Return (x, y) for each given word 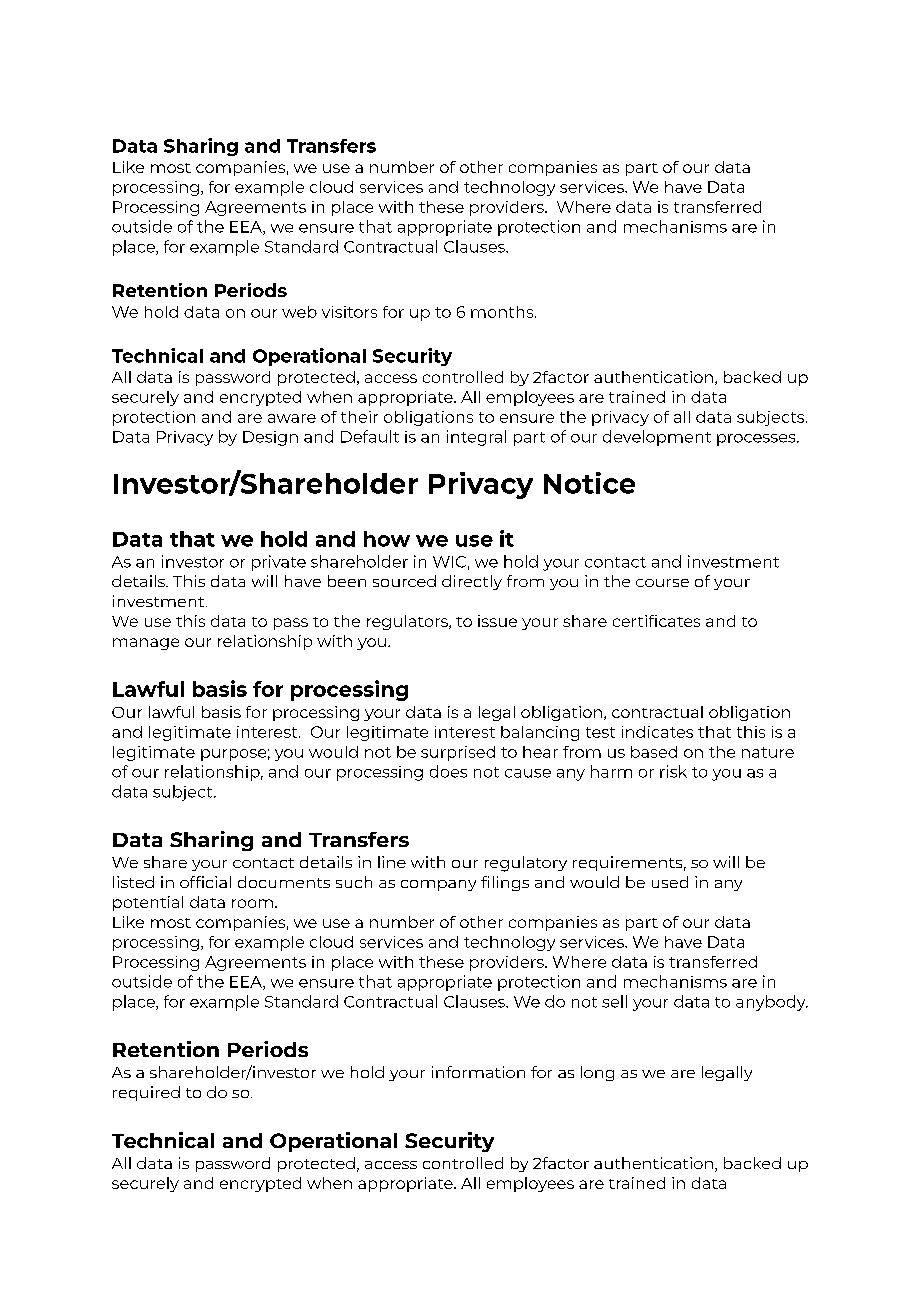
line (392, 862)
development (657, 438)
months (503, 312)
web (299, 312)
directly (472, 582)
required (146, 1093)
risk (673, 771)
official (205, 882)
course (662, 583)
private (279, 563)
